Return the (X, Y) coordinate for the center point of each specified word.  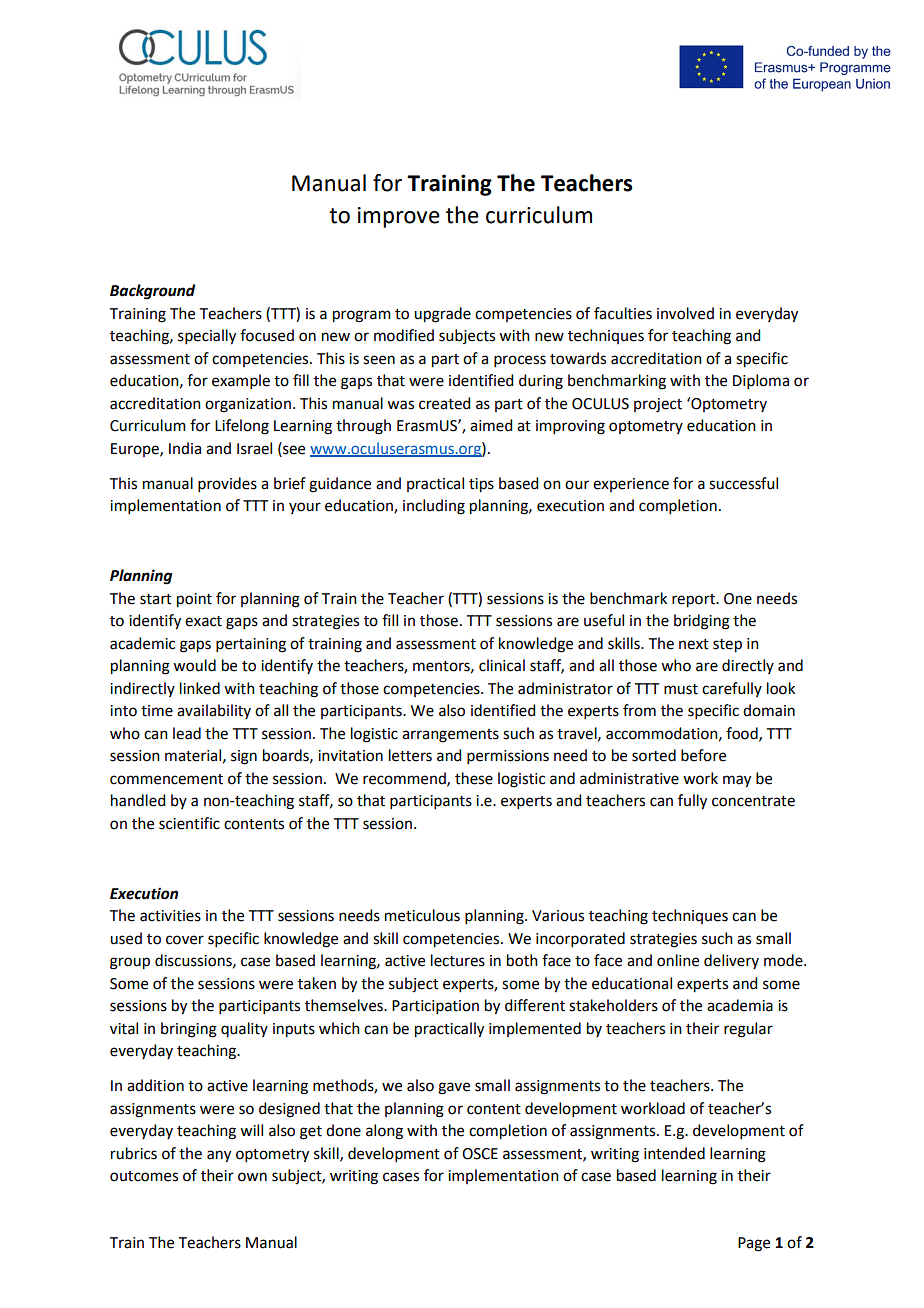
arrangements (450, 736)
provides (227, 484)
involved (685, 313)
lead (187, 733)
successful (743, 483)
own (252, 1177)
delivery (731, 961)
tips (481, 485)
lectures (458, 960)
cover (185, 940)
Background (152, 292)
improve (399, 217)
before (703, 755)
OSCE (480, 1154)
